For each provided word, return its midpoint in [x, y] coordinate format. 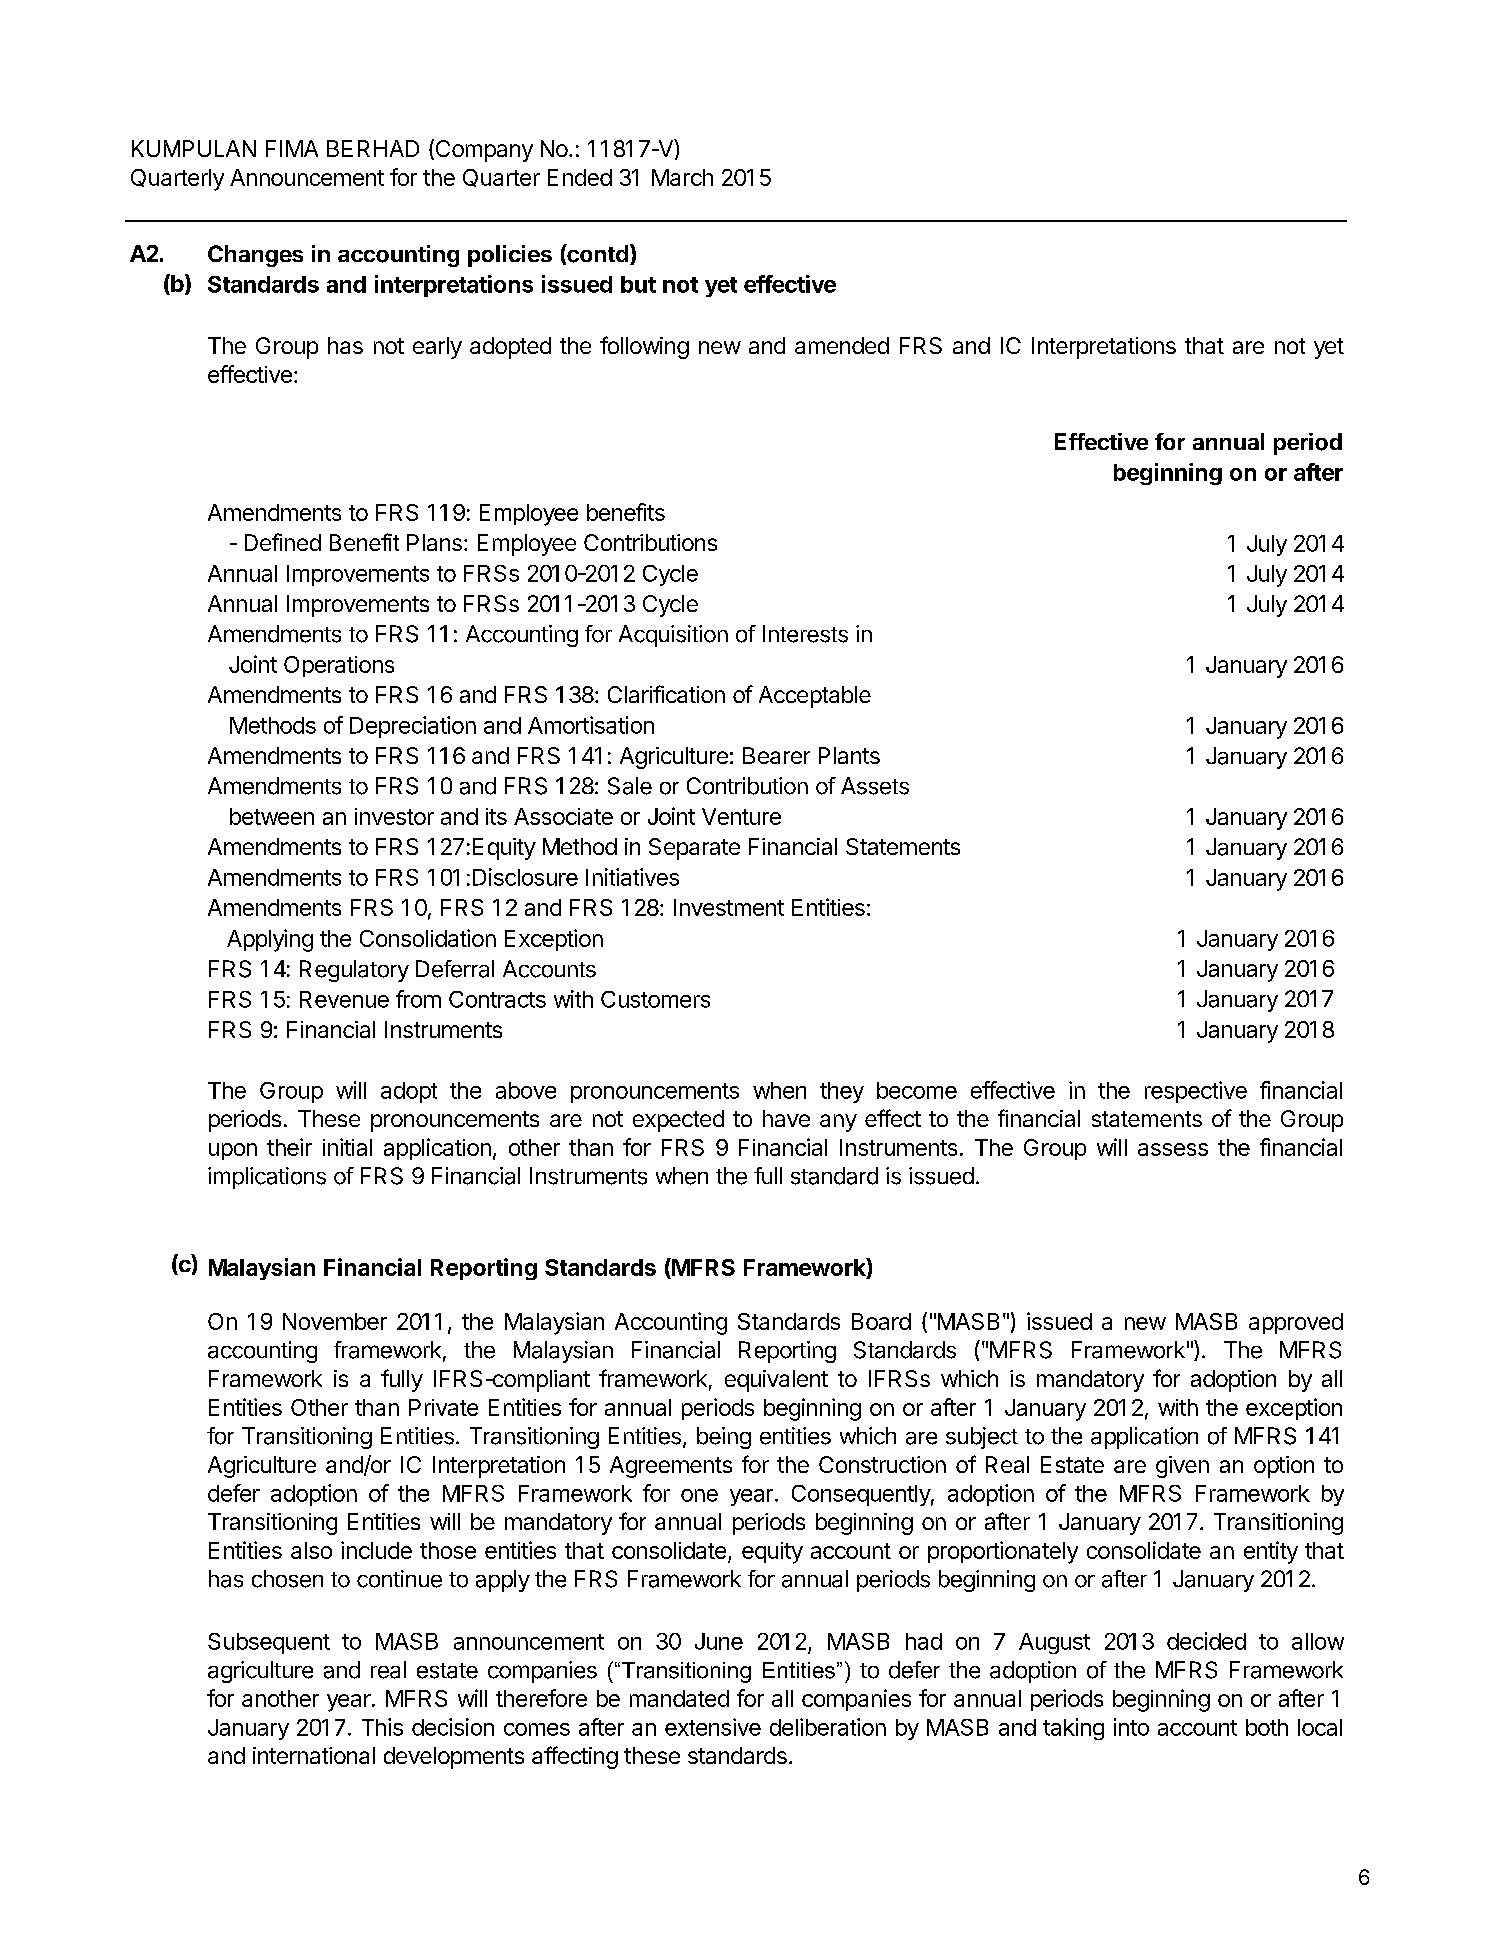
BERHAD [373, 148]
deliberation [828, 1727]
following [644, 347]
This [382, 1727]
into [1131, 1727]
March [682, 177]
